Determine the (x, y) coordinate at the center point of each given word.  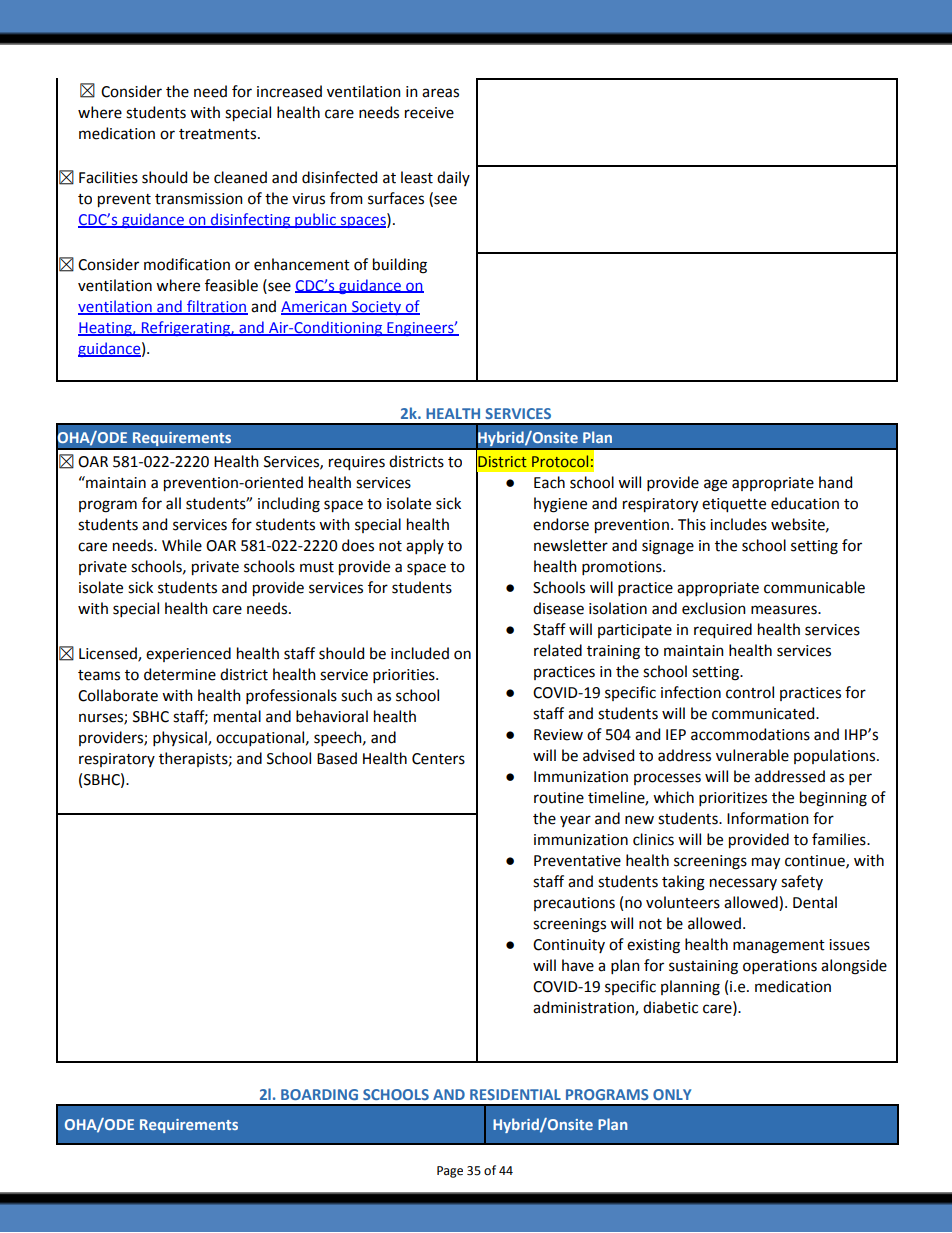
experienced (188, 654)
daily (453, 178)
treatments (217, 134)
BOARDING (319, 1094)
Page (450, 1172)
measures (785, 610)
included (420, 653)
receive (429, 113)
